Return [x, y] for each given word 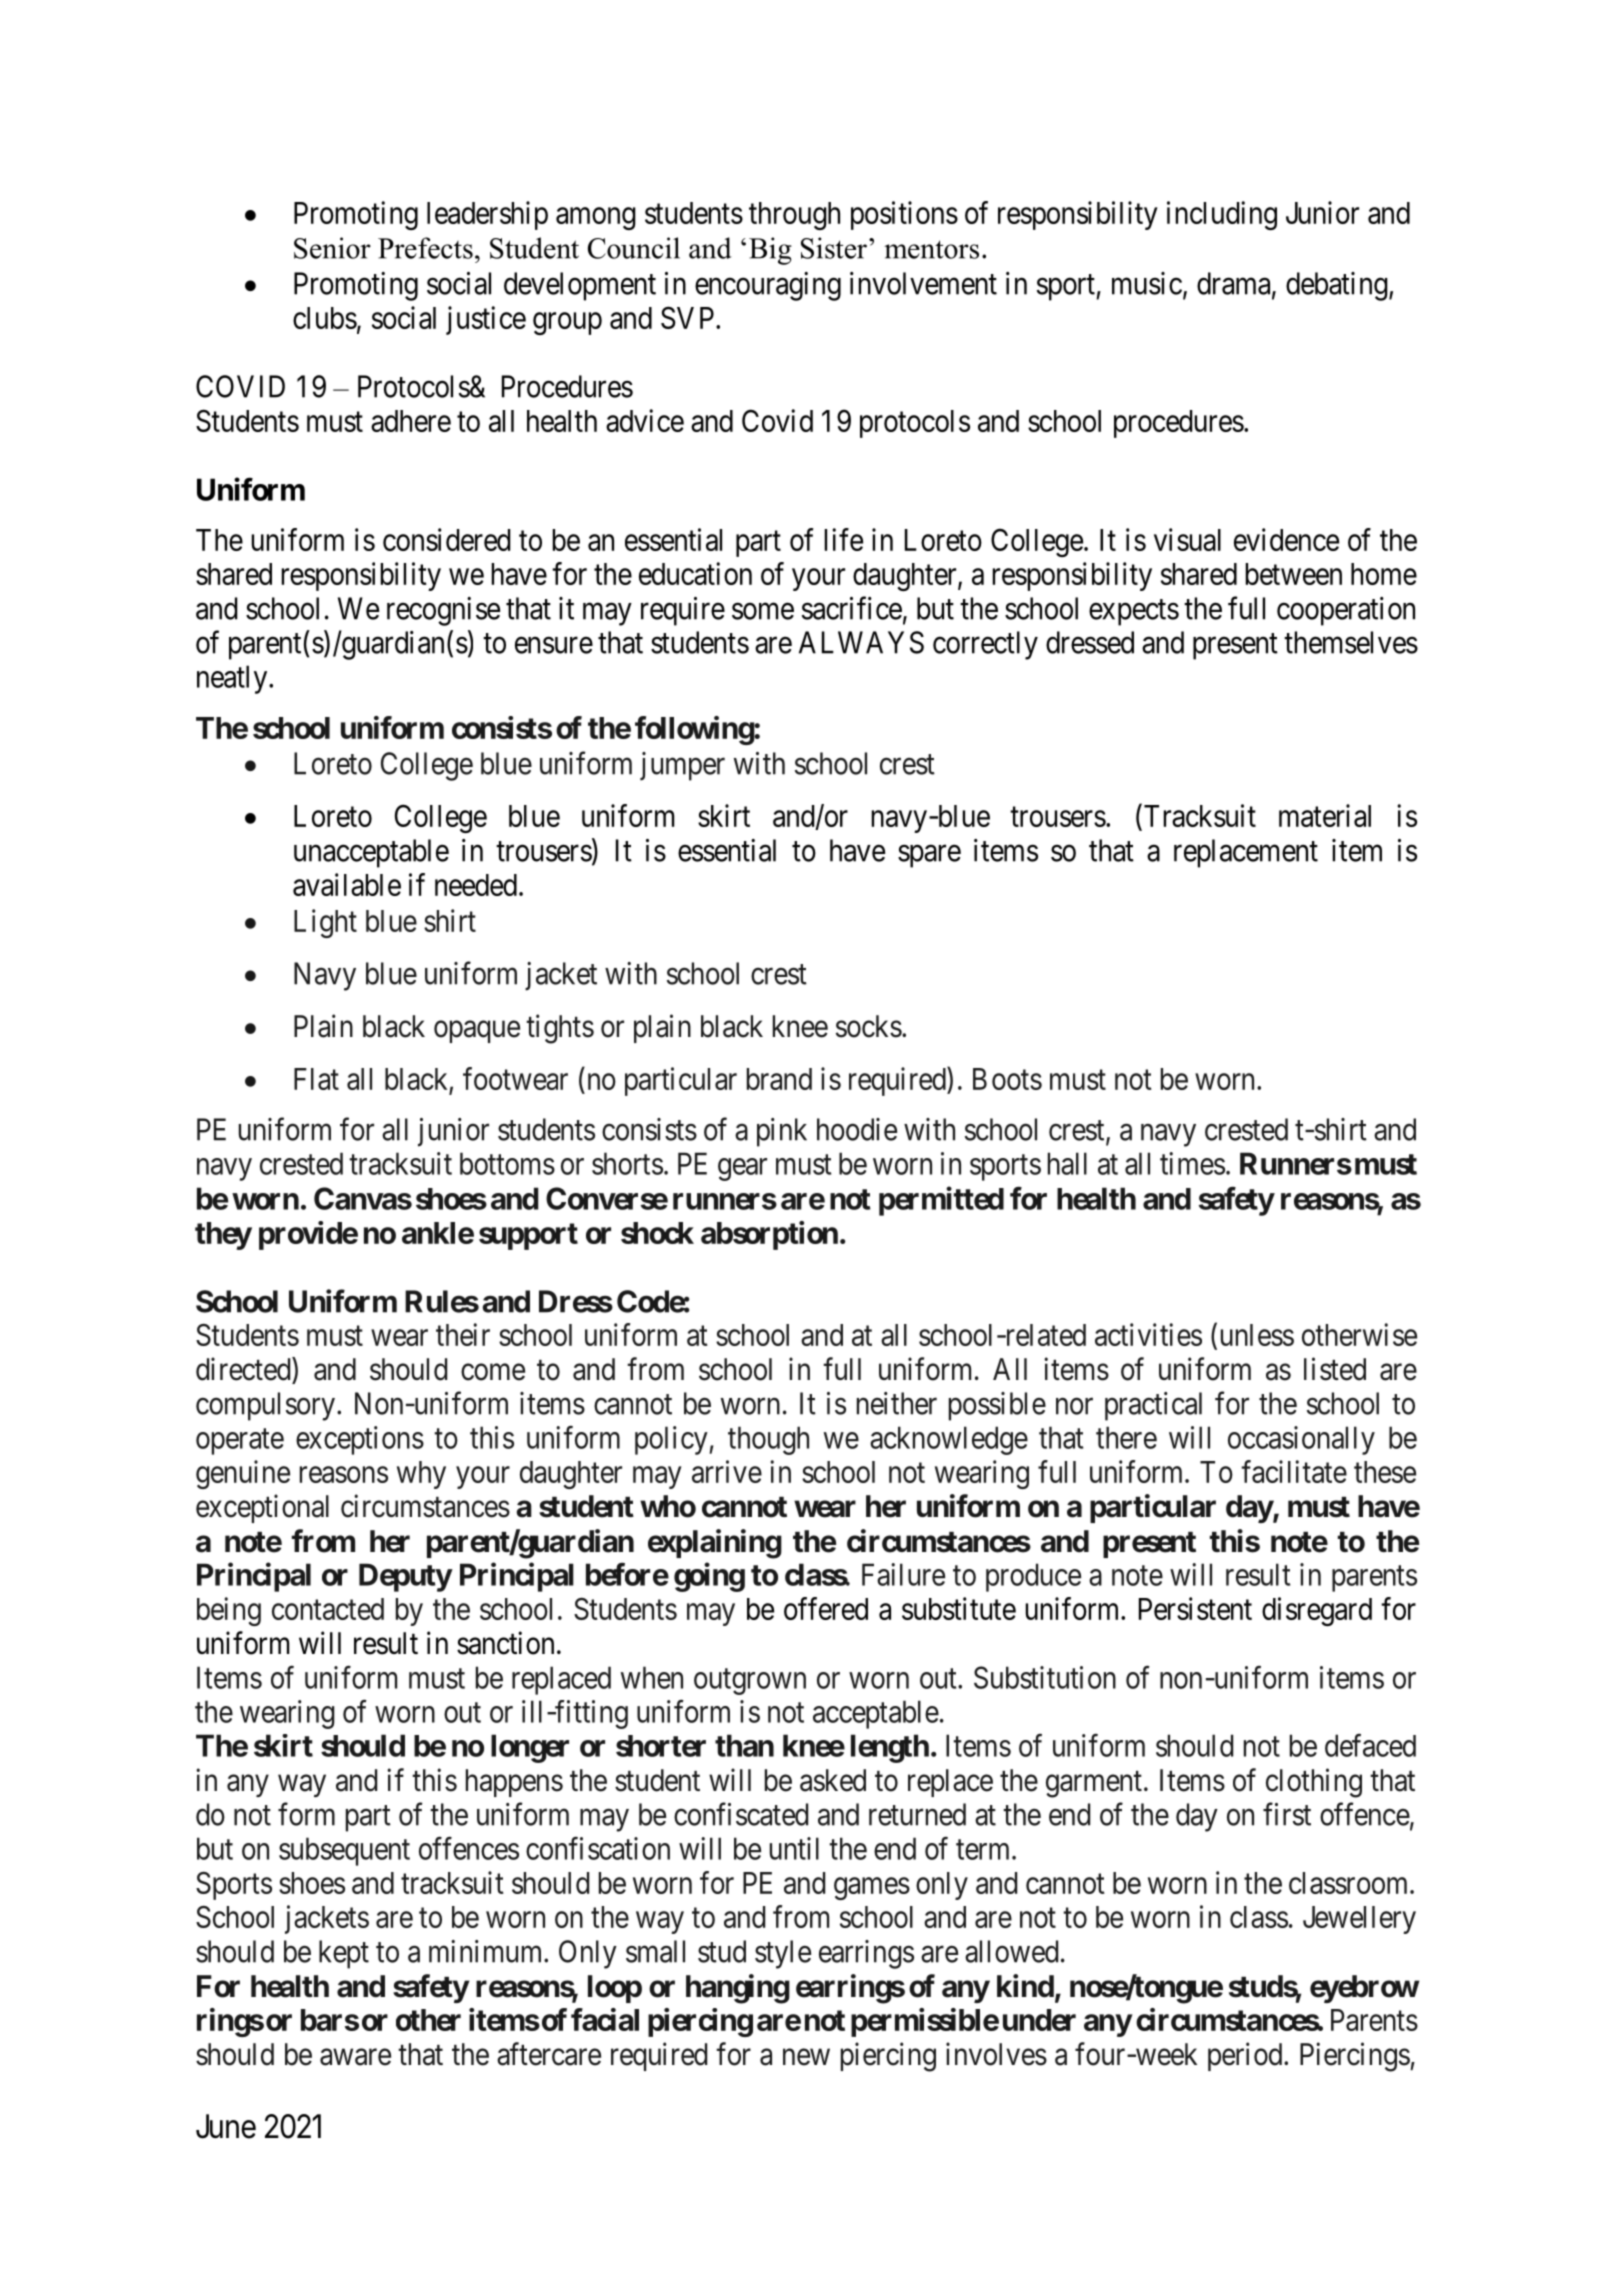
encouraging [768, 286]
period [1246, 2056]
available [347, 884]
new [806, 2057]
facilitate [1294, 1471]
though [768, 1440]
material [1325, 815]
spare [929, 856]
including [1222, 215]
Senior [332, 248]
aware [355, 2057]
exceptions [360, 1440]
